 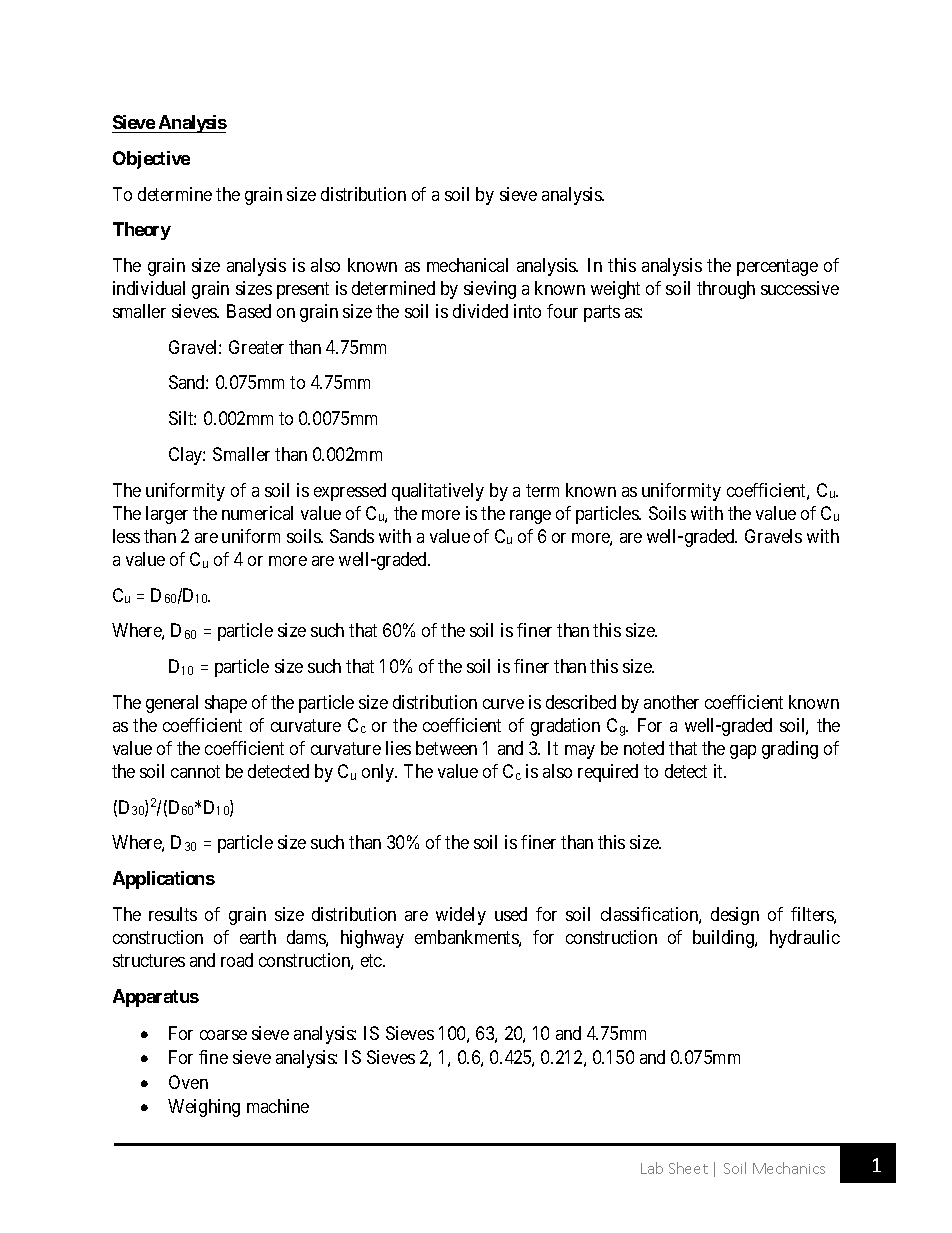 What do you see at coordinates (671, 702) in the page?
I see `another` at bounding box center [671, 702].
